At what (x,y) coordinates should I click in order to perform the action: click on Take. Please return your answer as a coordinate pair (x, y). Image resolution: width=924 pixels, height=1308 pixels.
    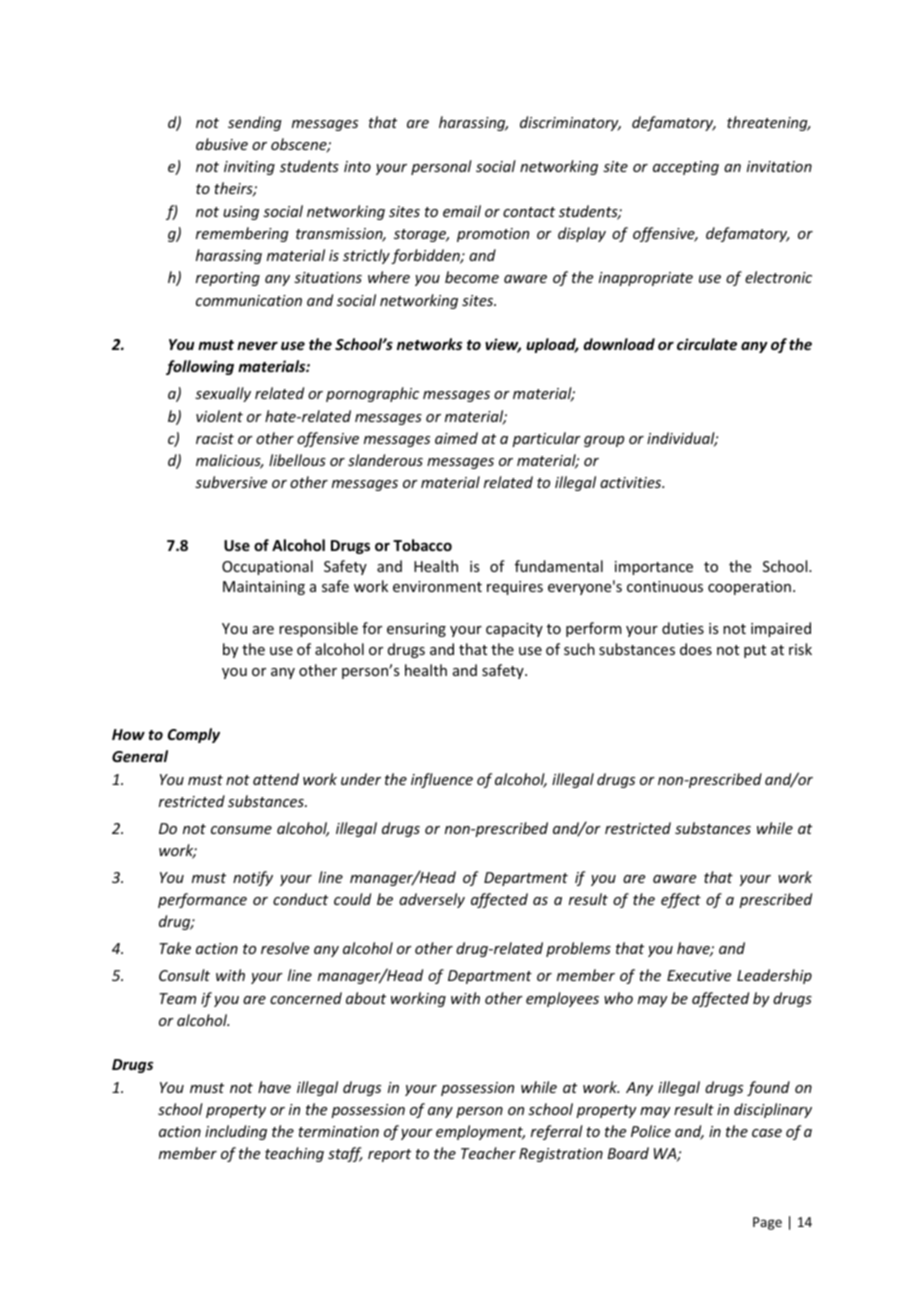
    Looking at the image, I should click on (175, 948).
